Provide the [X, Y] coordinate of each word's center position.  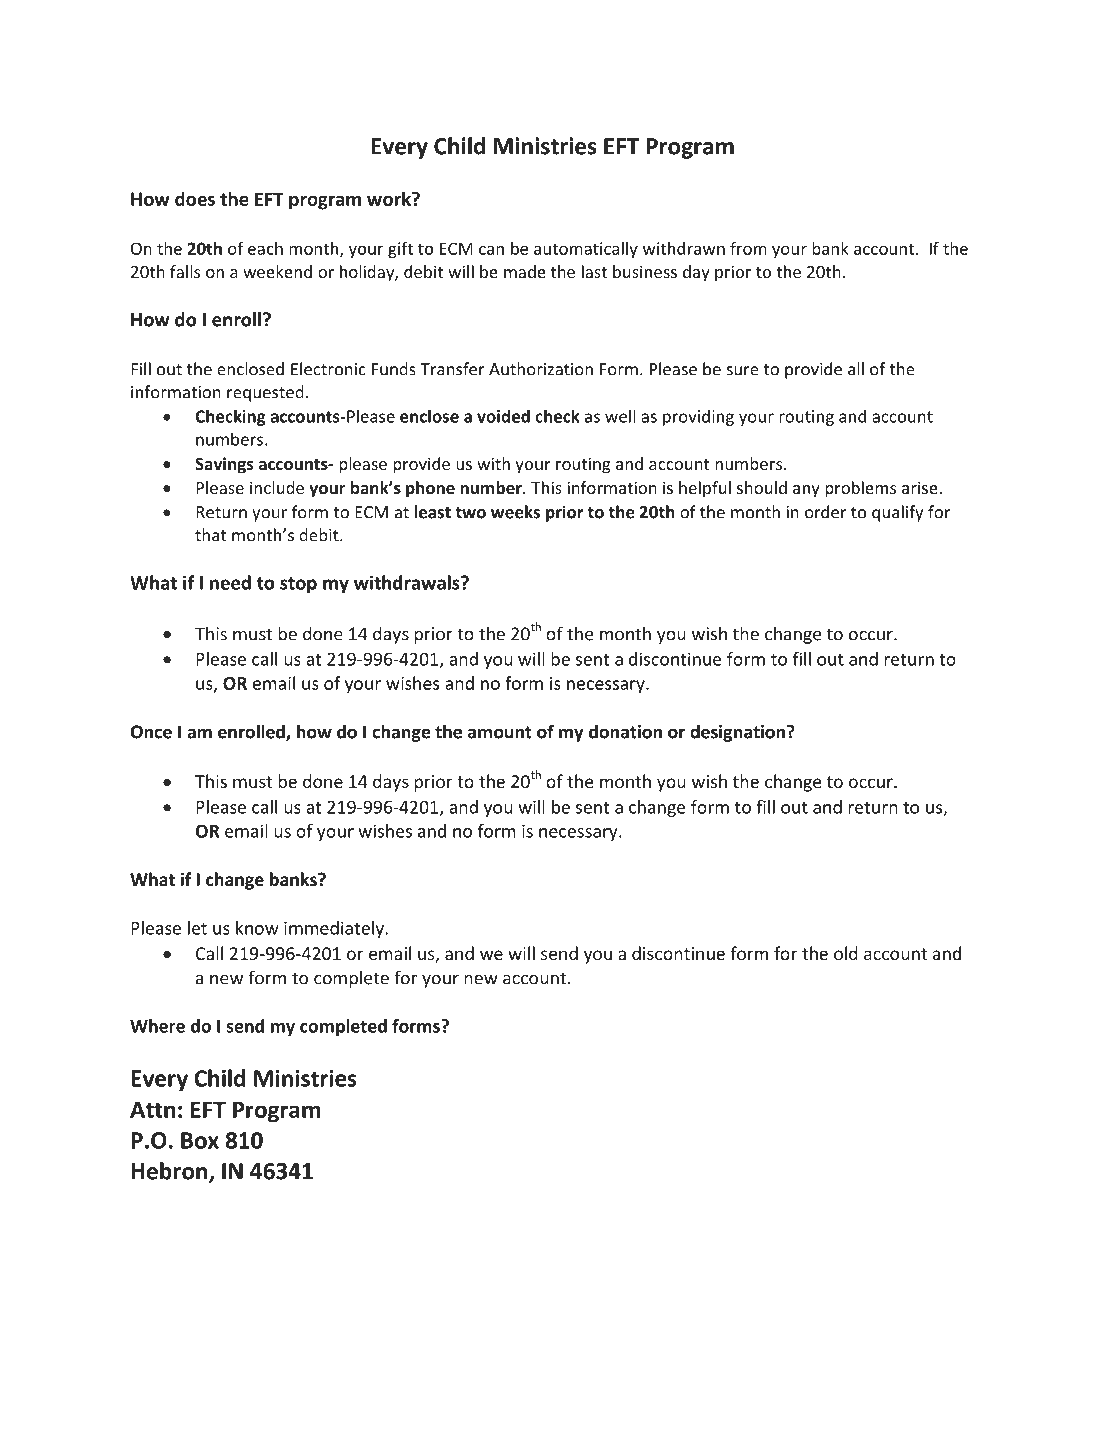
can [491, 250]
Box [200, 1140]
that [211, 535]
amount [500, 732]
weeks [515, 512]
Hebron [170, 1172]
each [265, 248]
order [825, 512]
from [748, 248]
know [257, 928]
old [846, 953]
